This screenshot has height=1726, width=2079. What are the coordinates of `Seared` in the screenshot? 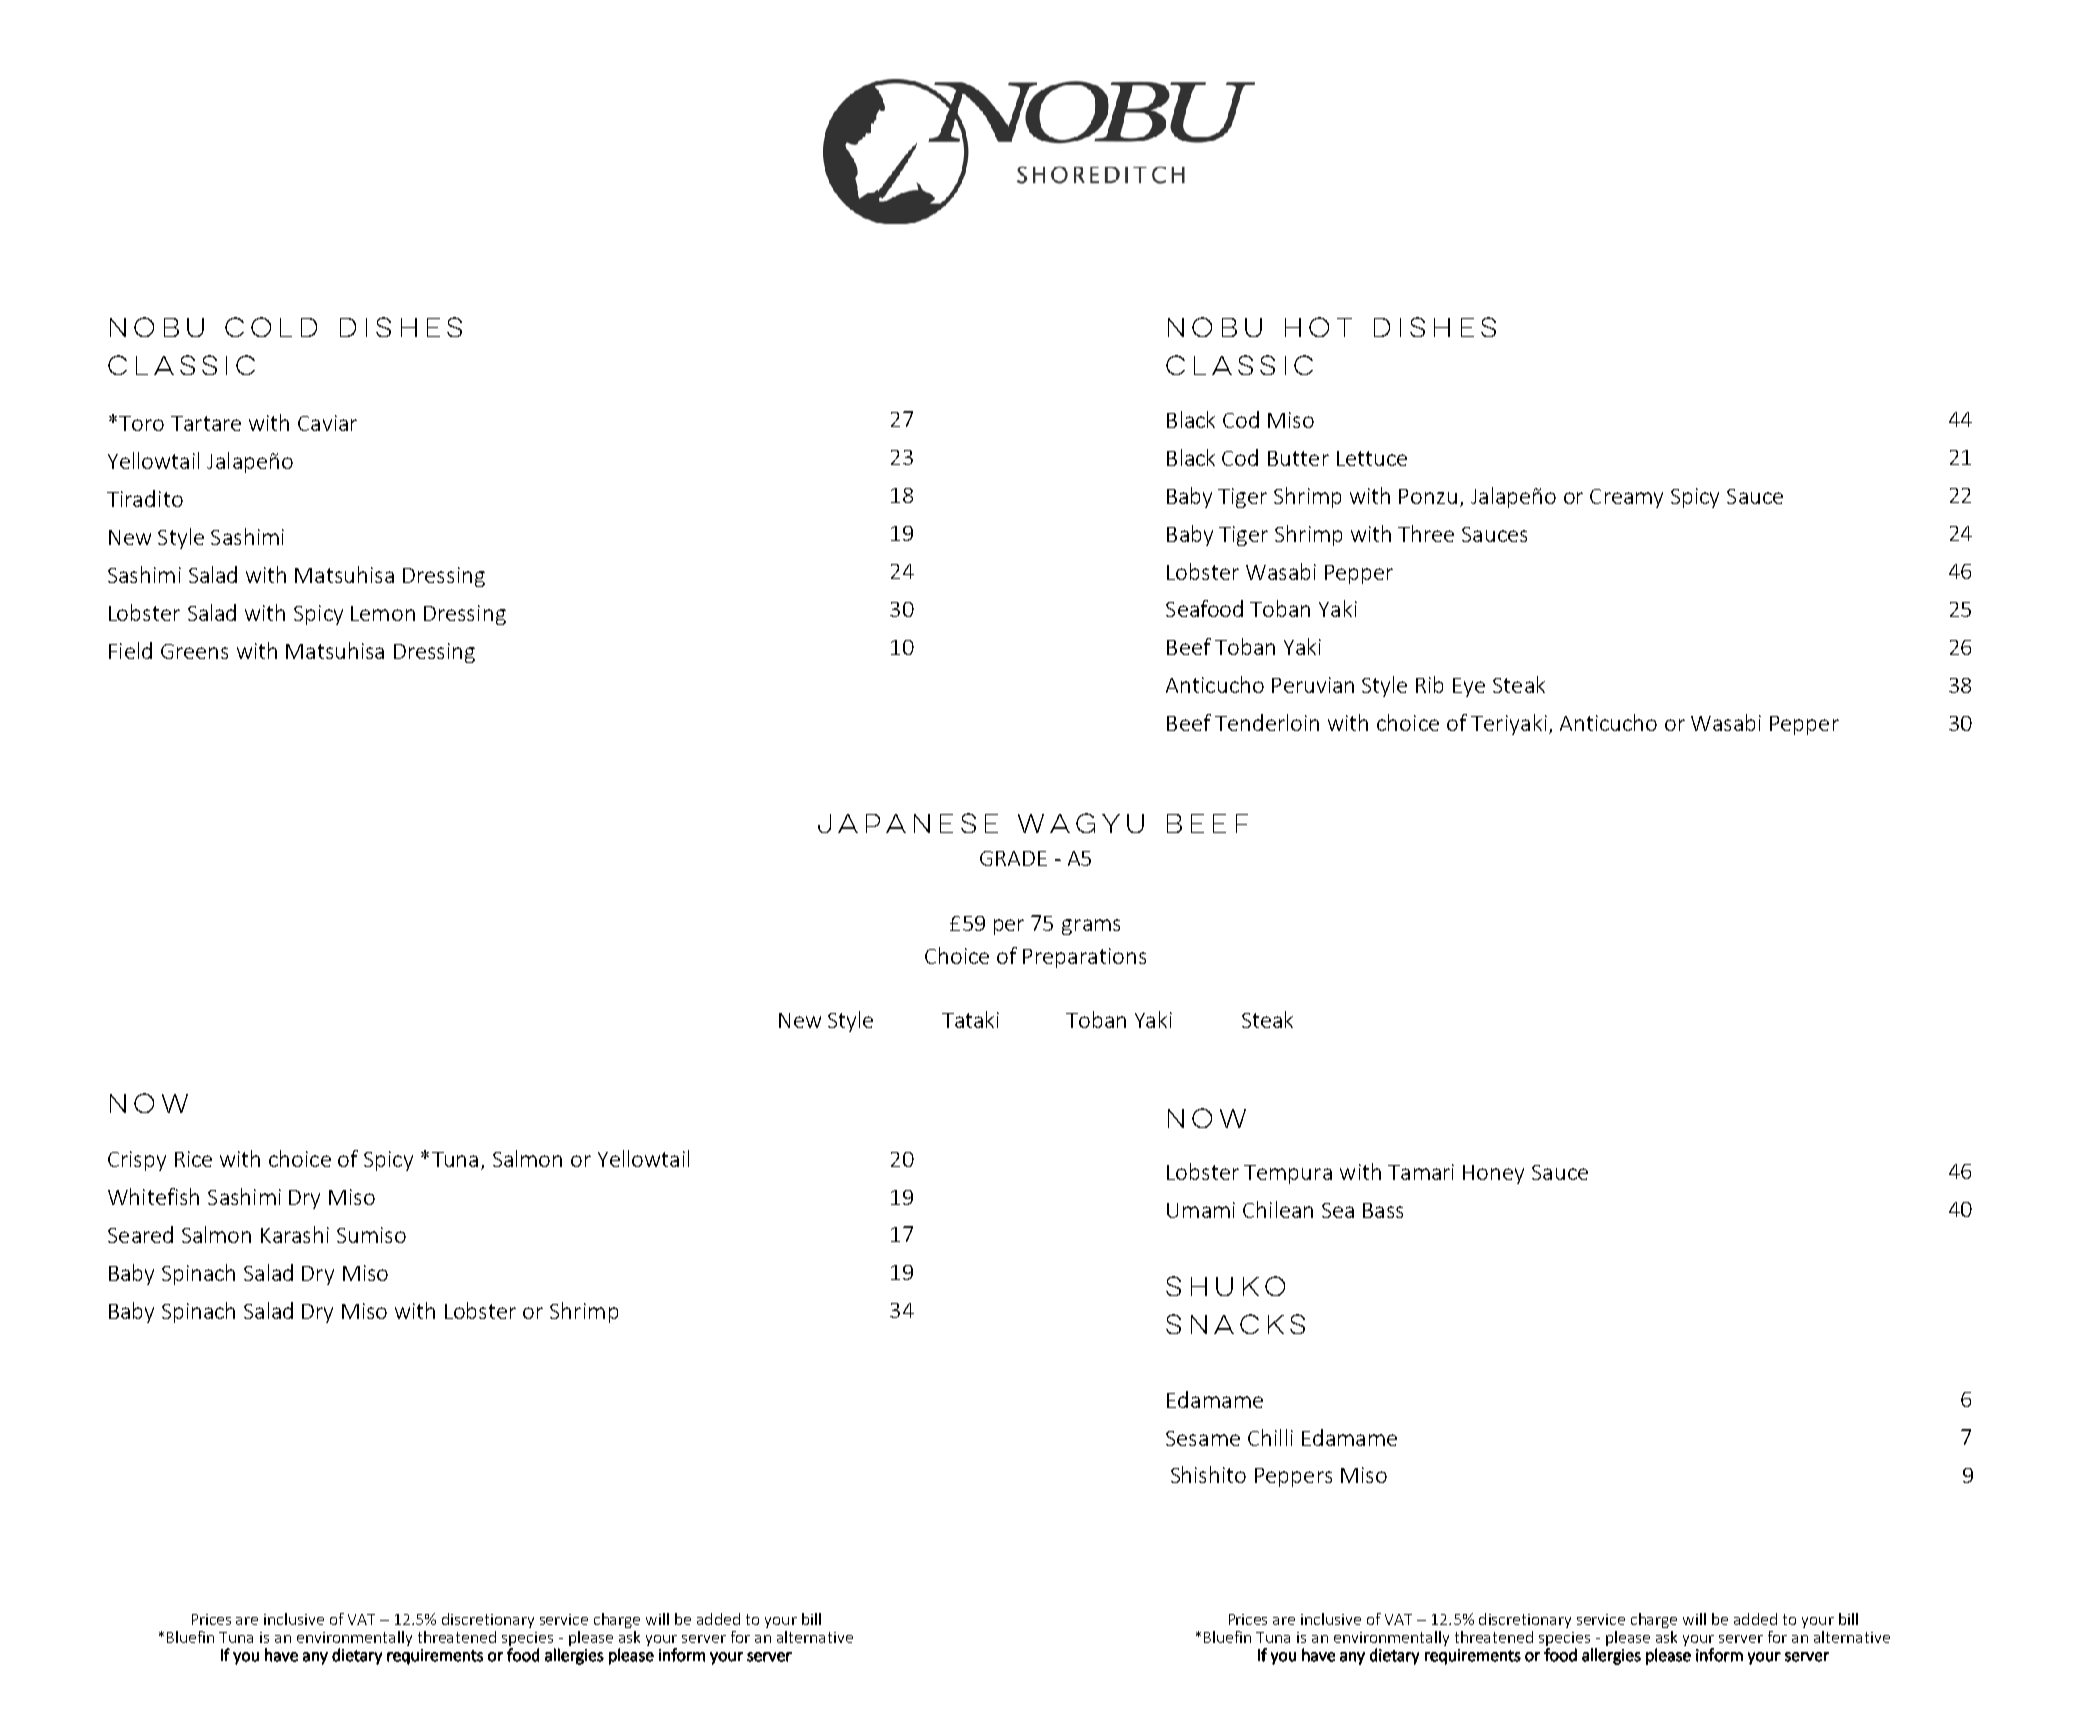 It's located at (140, 1234).
